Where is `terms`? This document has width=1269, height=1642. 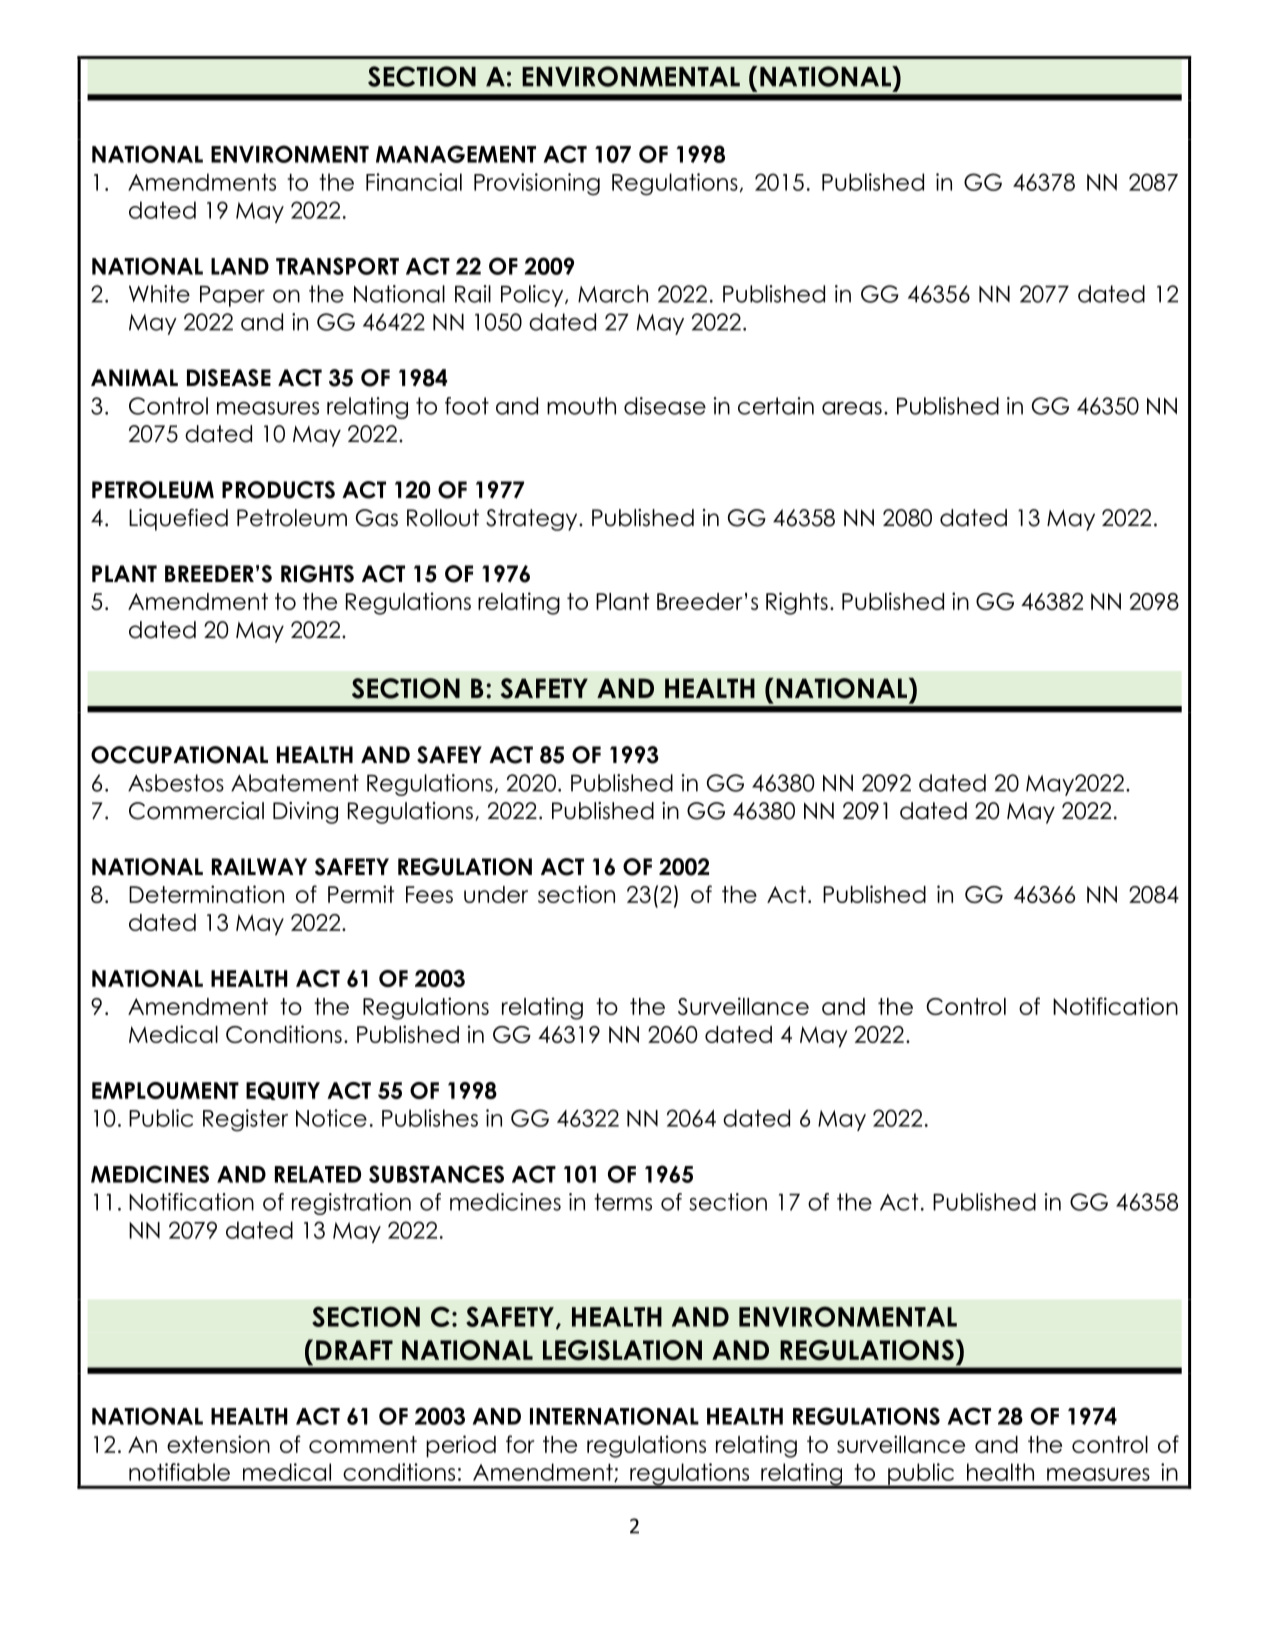 terms is located at coordinates (623, 1202).
